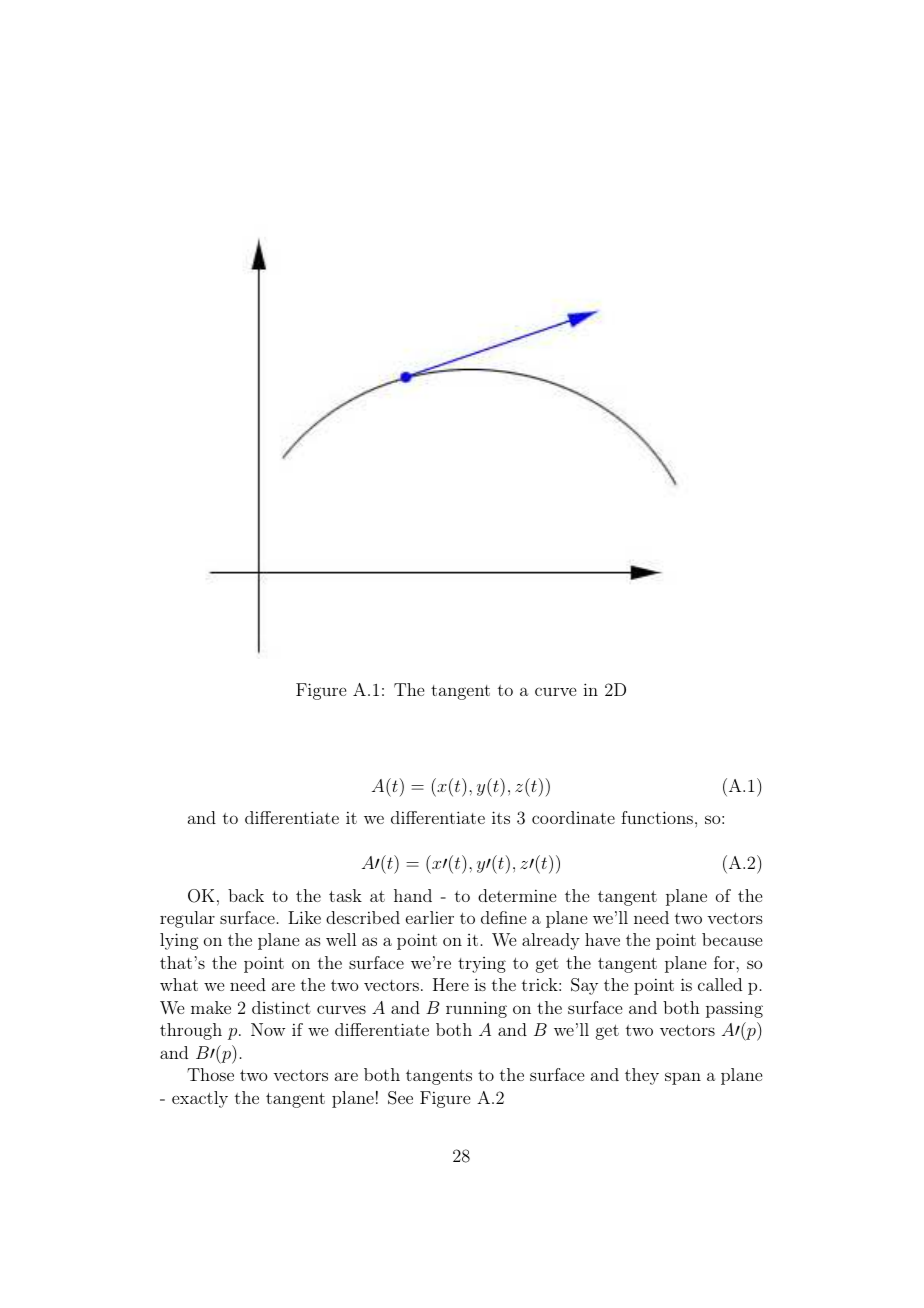  Describe the element at coordinates (573, 817) in the screenshot. I see `coordinate` at that location.
